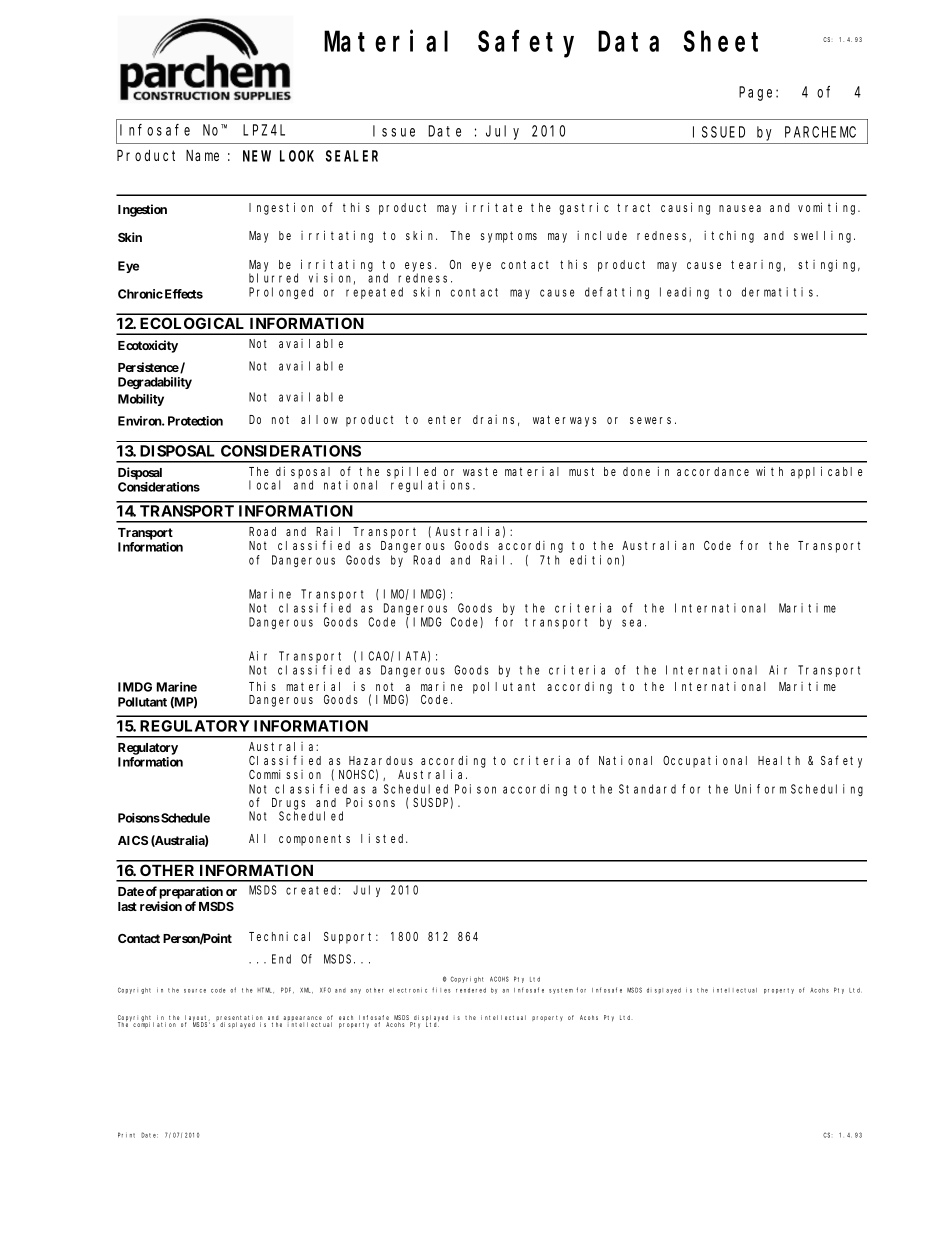 This document has height=1233, width=952. What do you see at coordinates (471, 990) in the document?
I see `rendered` at bounding box center [471, 990].
